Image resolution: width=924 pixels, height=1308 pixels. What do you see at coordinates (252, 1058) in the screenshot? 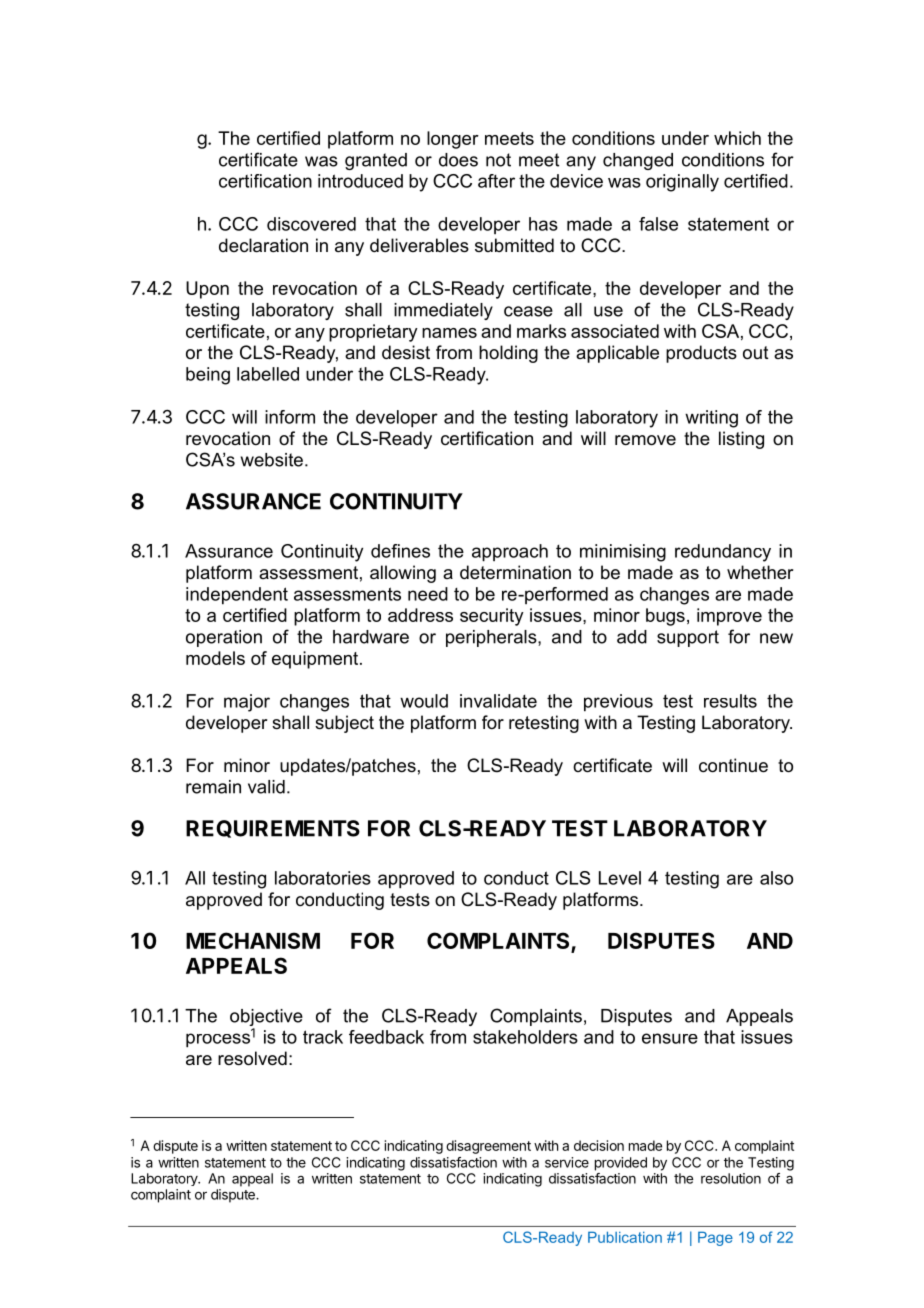
I see `resolved` at bounding box center [252, 1058].
